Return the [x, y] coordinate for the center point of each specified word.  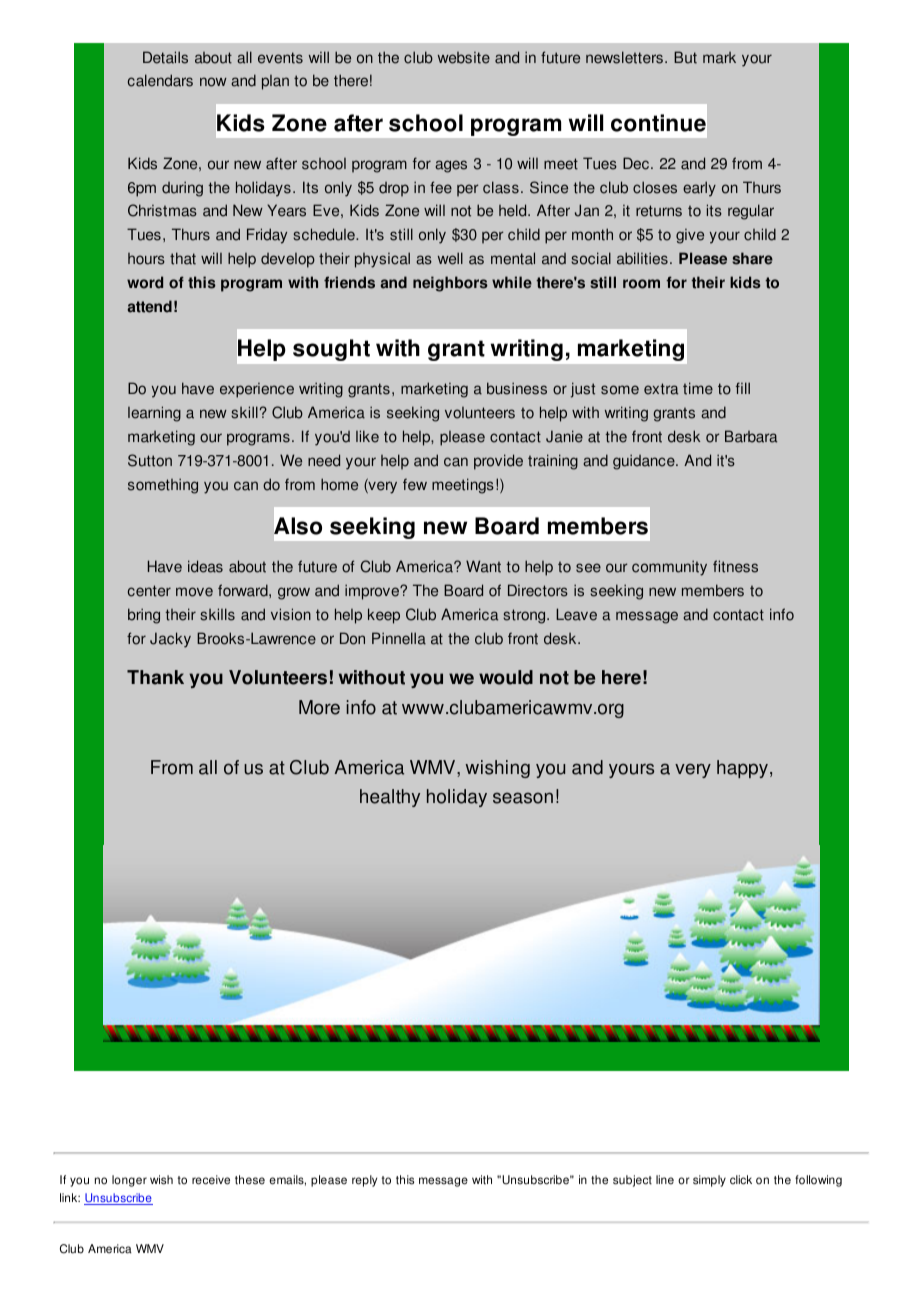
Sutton [150, 460]
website [464, 58]
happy [744, 769]
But [685, 57]
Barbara [751, 436]
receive [211, 1180]
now [213, 82]
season [523, 798]
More [319, 707]
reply [364, 1181]
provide [498, 462]
